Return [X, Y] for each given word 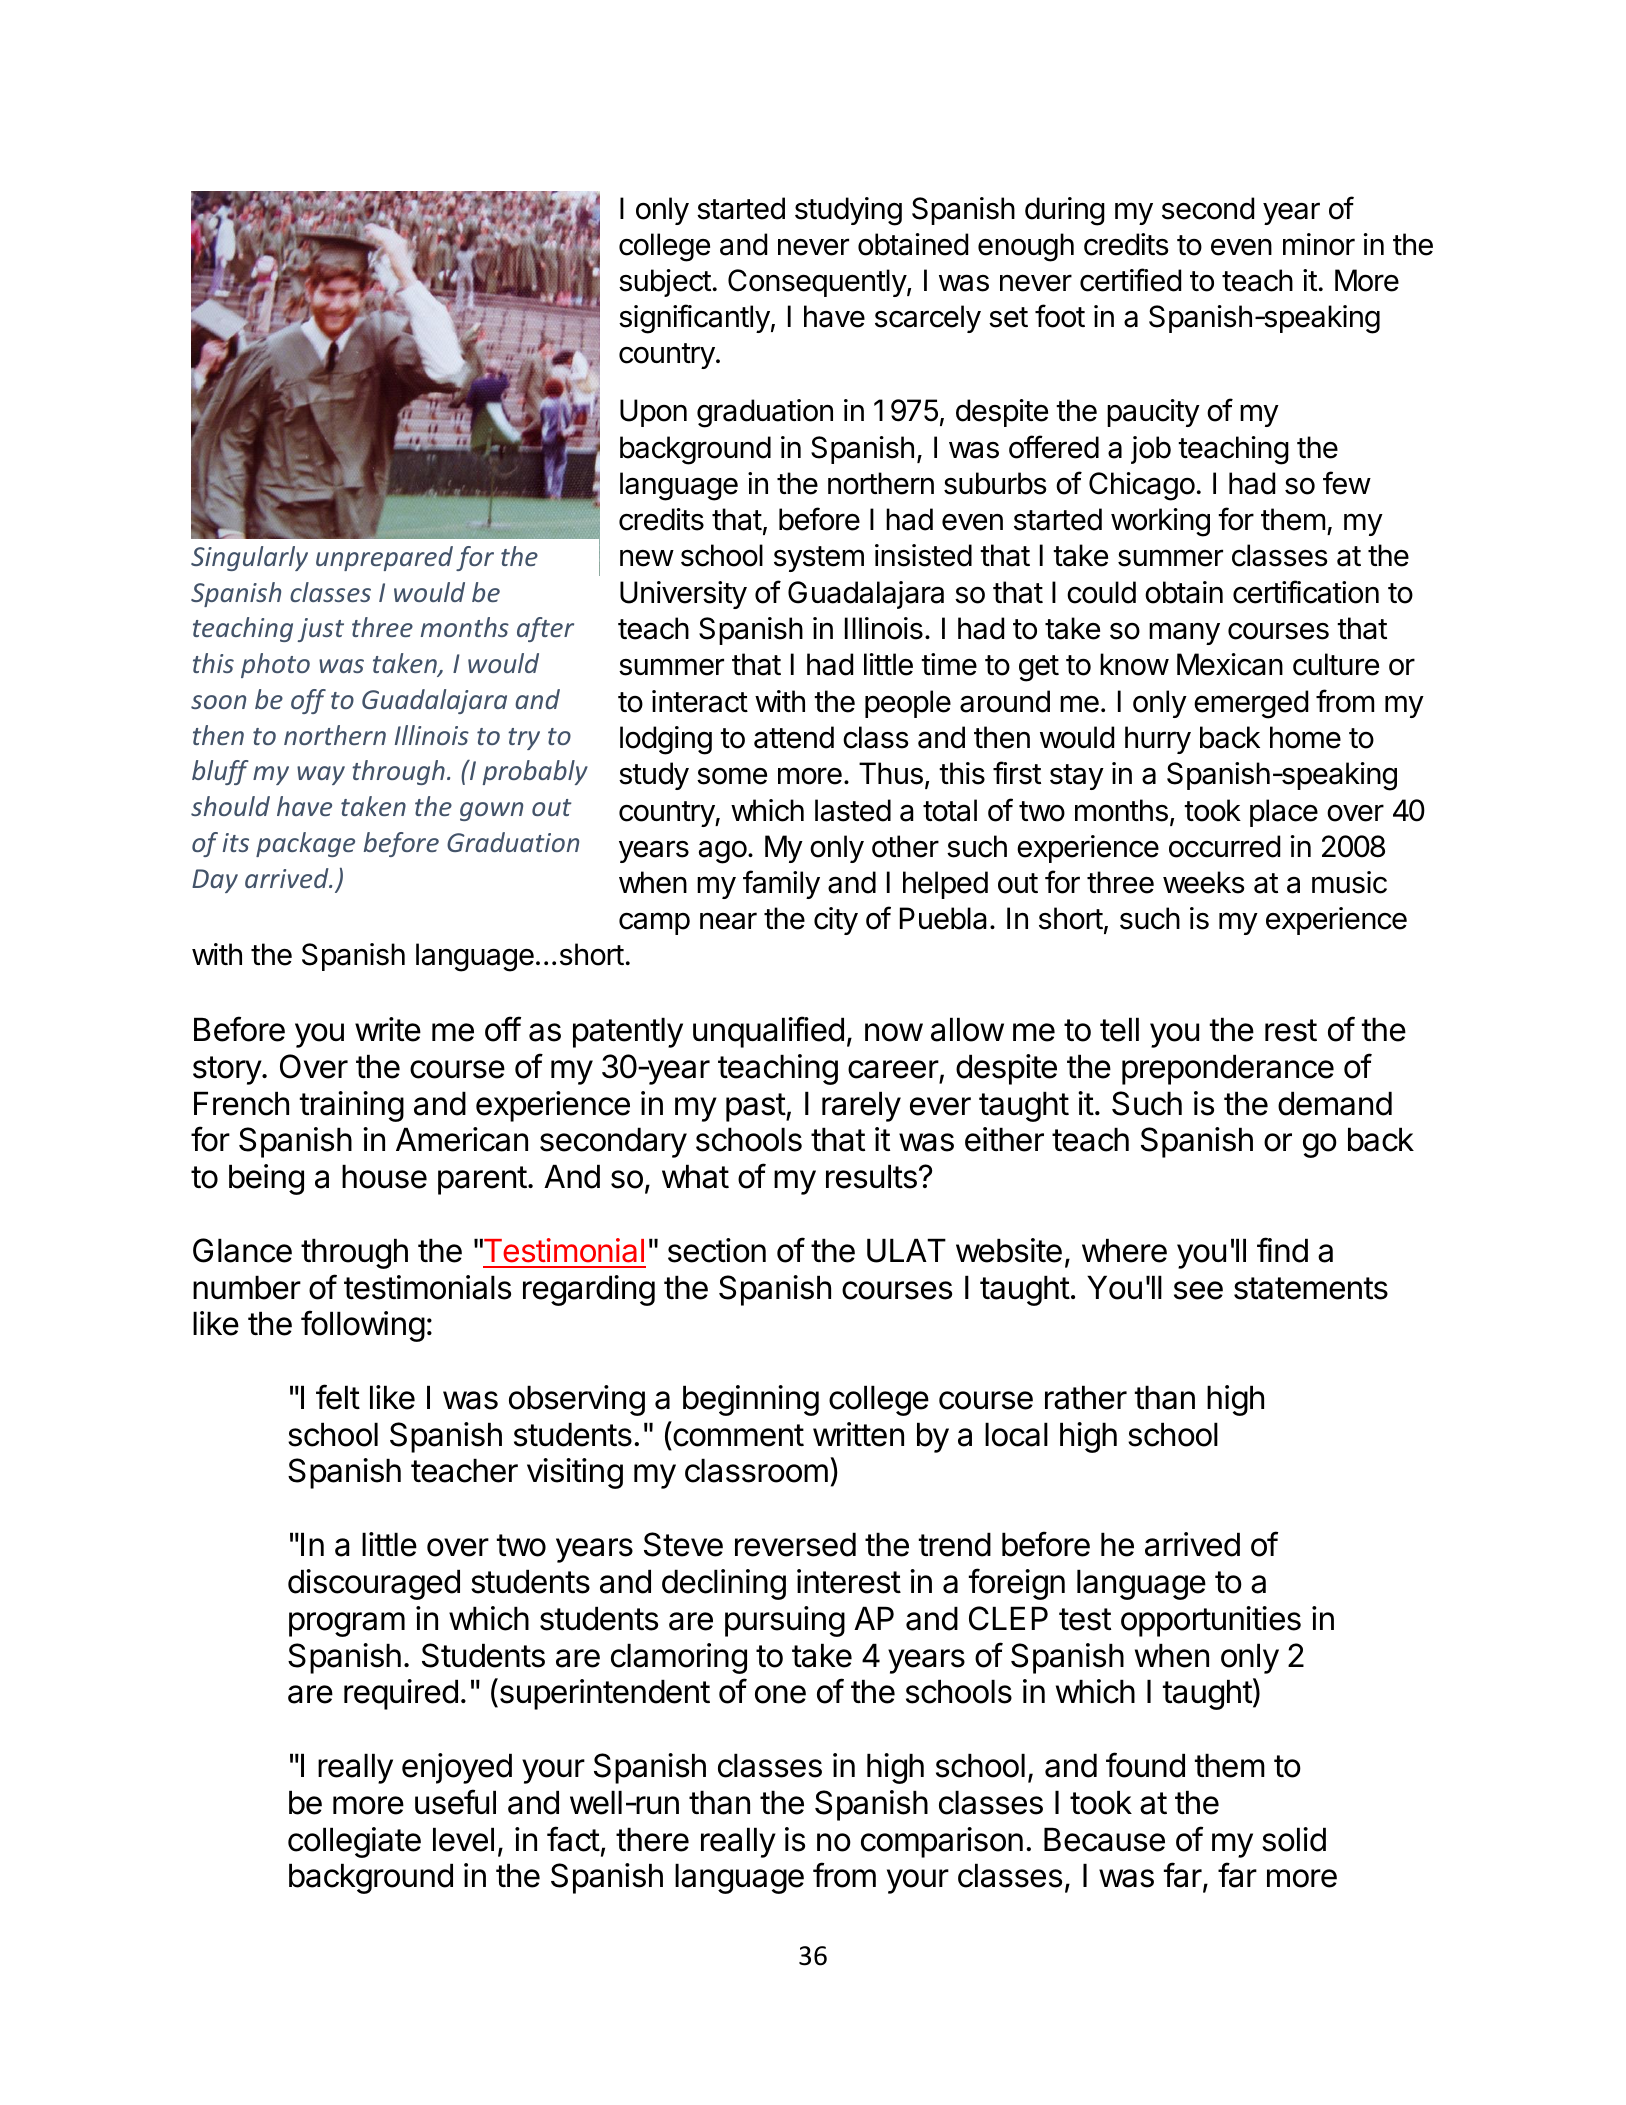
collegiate [354, 1842]
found [1145, 1765]
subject [665, 283]
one [780, 1694]
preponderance [1228, 1069]
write [388, 1029]
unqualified [768, 1032]
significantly [694, 319]
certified [1130, 280]
